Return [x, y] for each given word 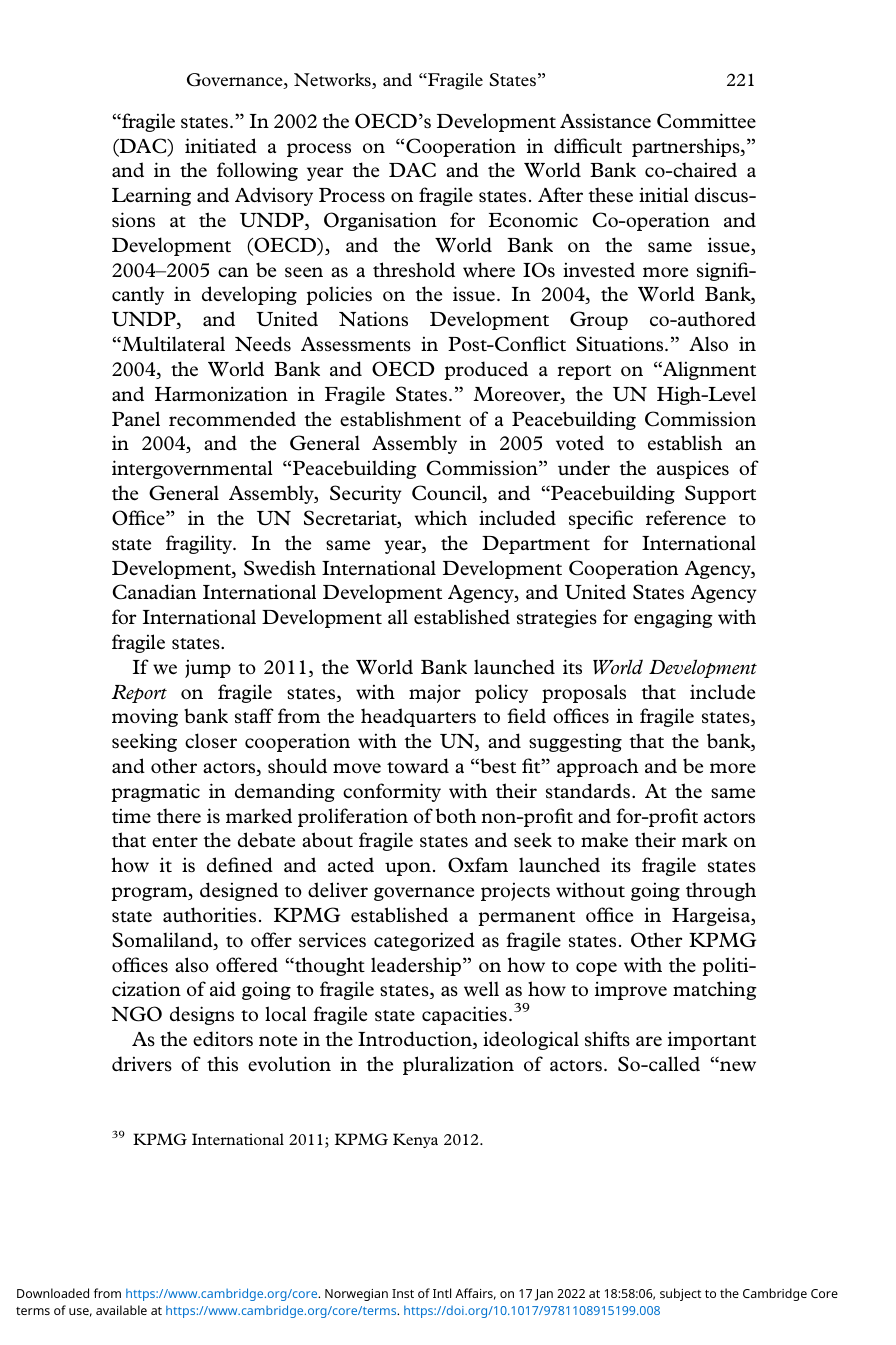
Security [366, 494]
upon [408, 869]
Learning [151, 196]
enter [175, 841]
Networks [333, 81]
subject [680, 1294]
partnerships [687, 147]
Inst [403, 1293]
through [721, 891]
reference [686, 518]
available [121, 1310]
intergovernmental [192, 469]
